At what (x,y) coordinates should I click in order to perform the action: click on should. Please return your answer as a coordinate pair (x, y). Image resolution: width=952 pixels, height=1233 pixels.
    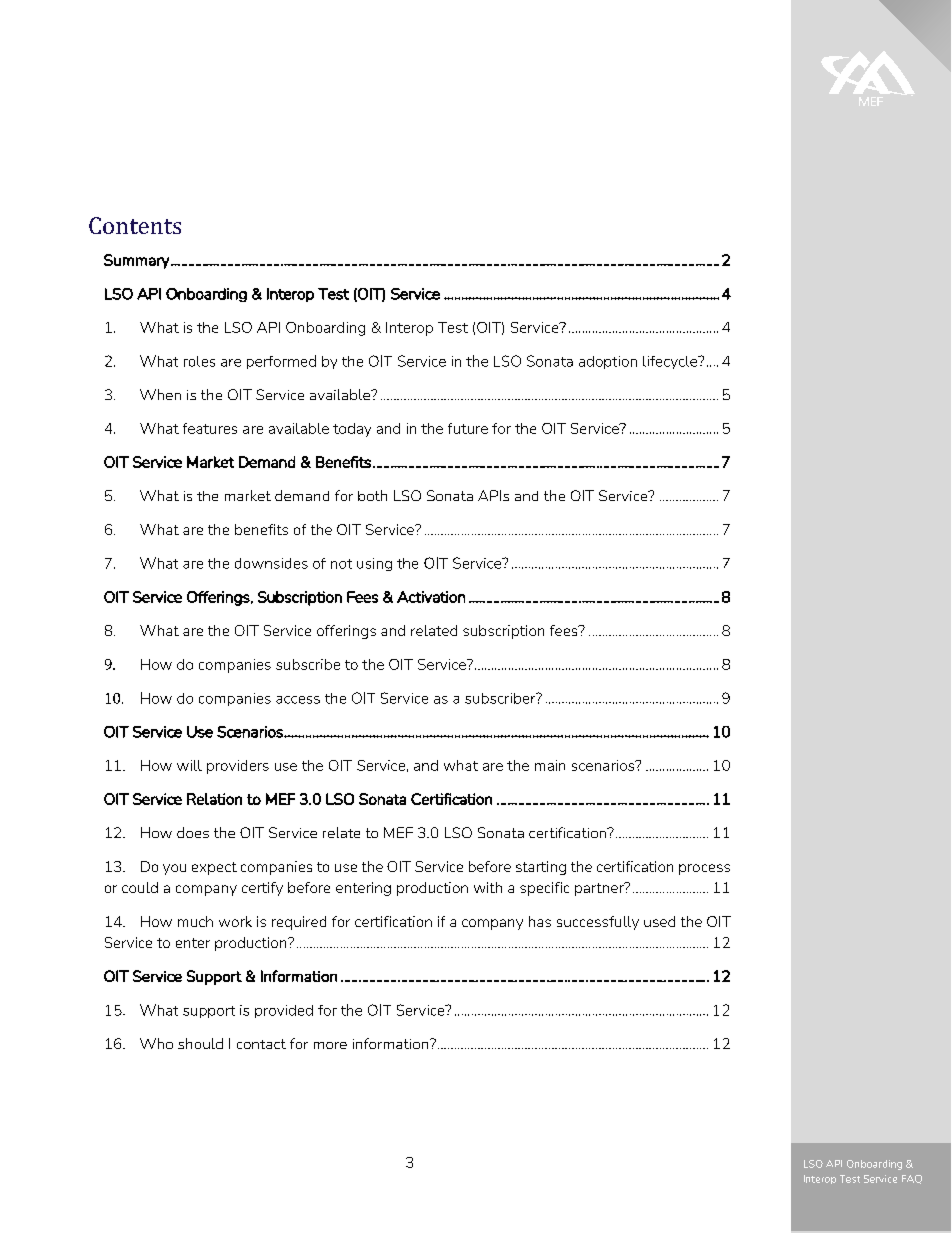
    Looking at the image, I should click on (200, 1043).
